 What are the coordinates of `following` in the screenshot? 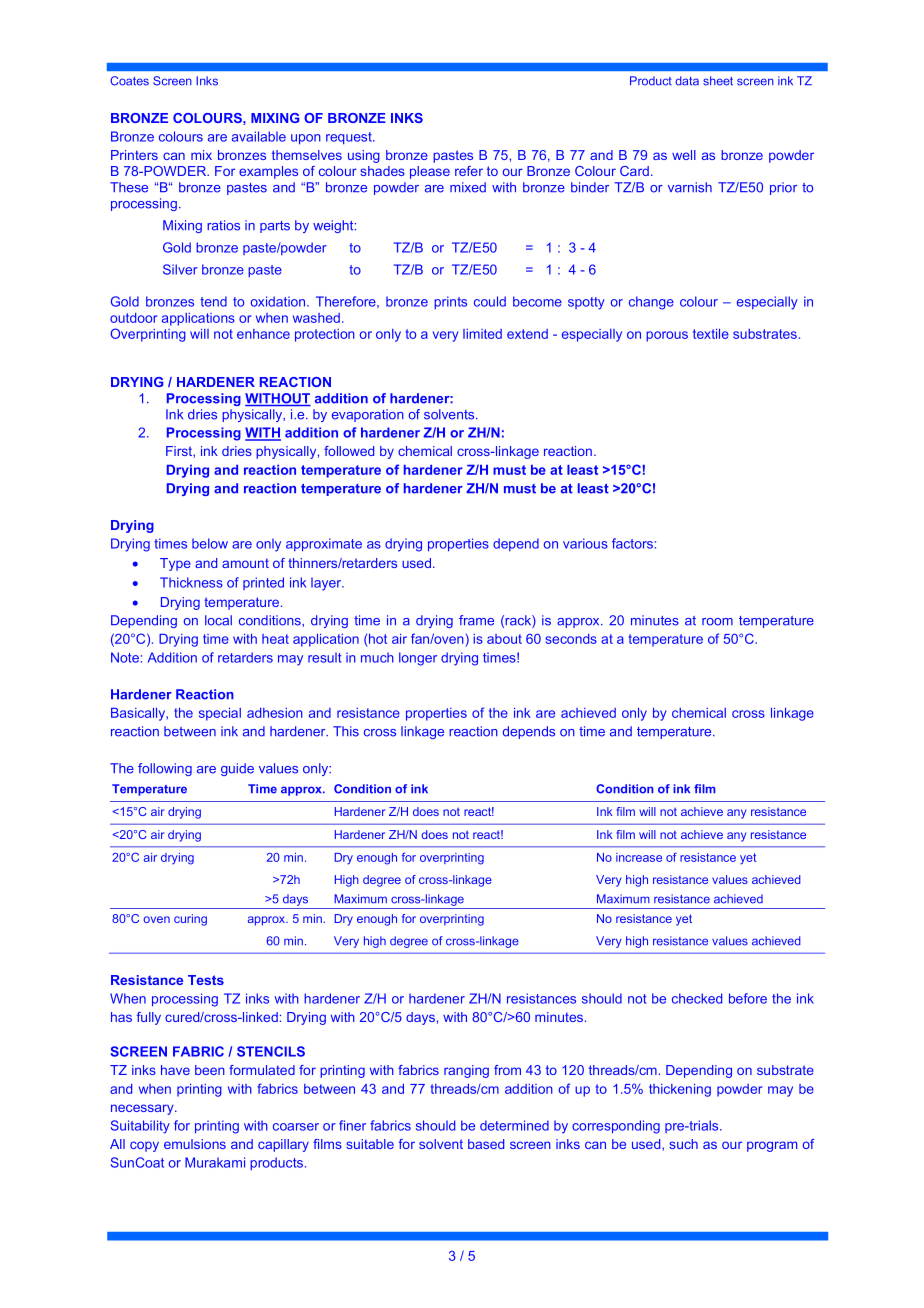 It's located at (165, 769).
